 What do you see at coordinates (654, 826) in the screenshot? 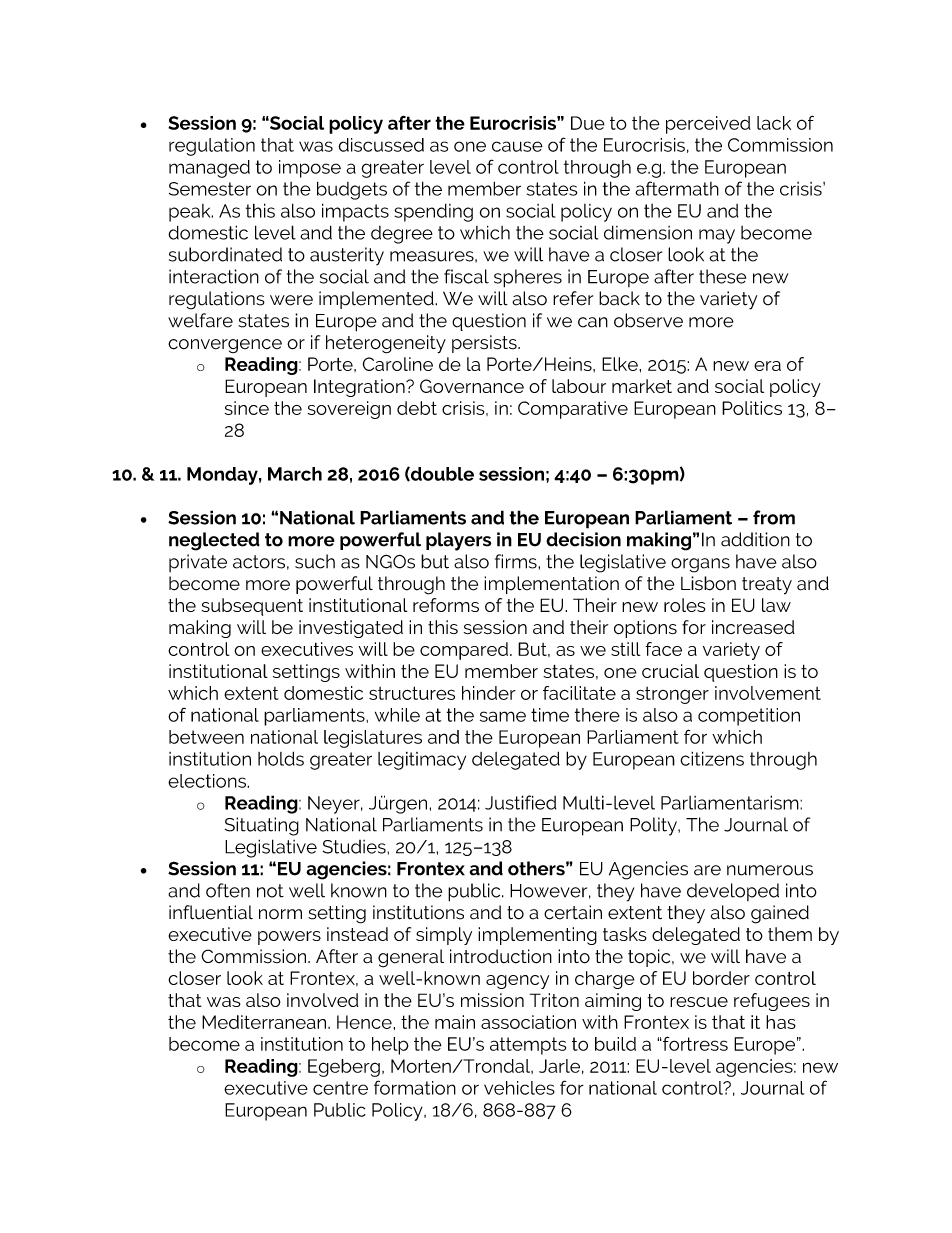
I see `Polity` at bounding box center [654, 826].
